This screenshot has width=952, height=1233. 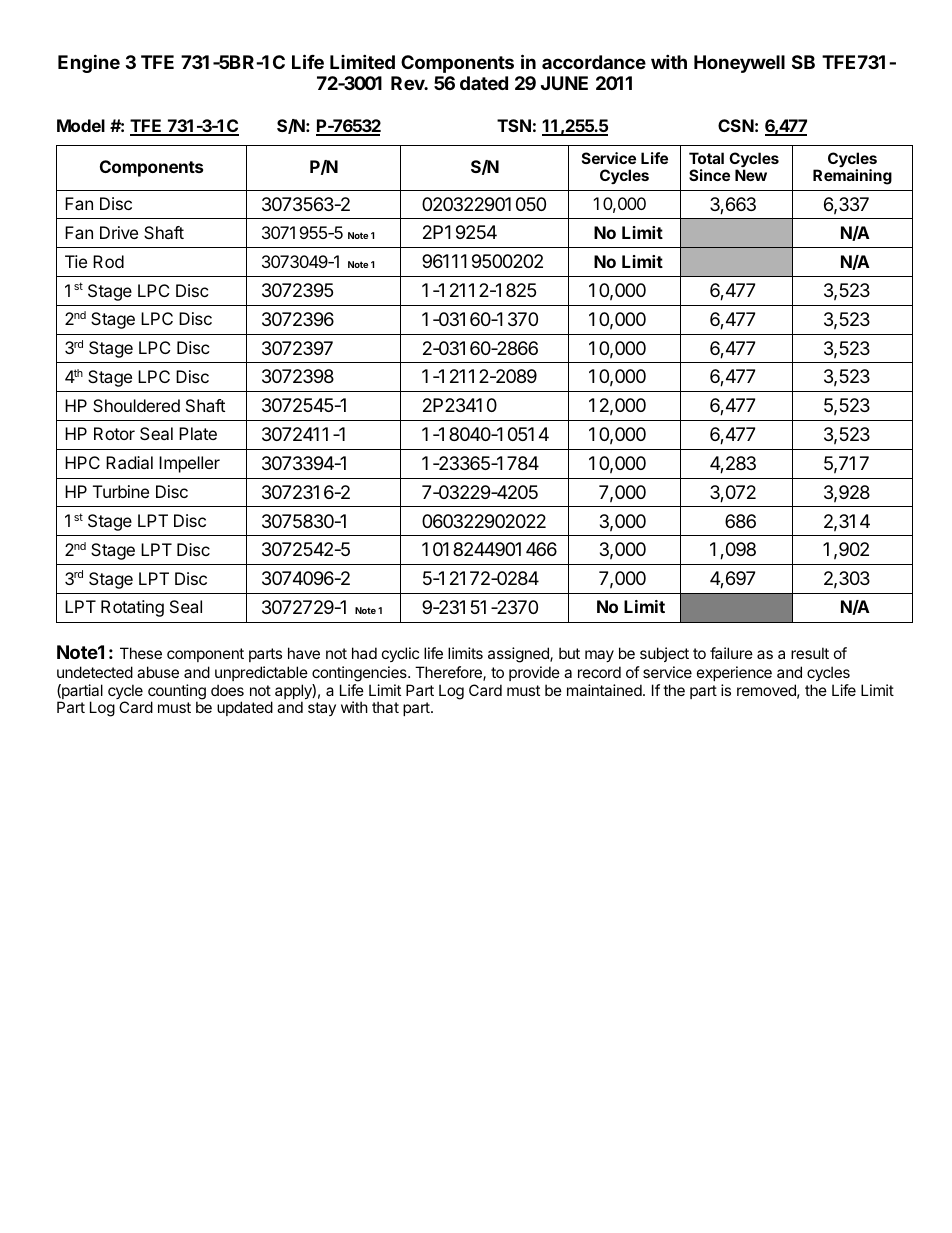 I want to click on JUNE, so click(x=564, y=83).
